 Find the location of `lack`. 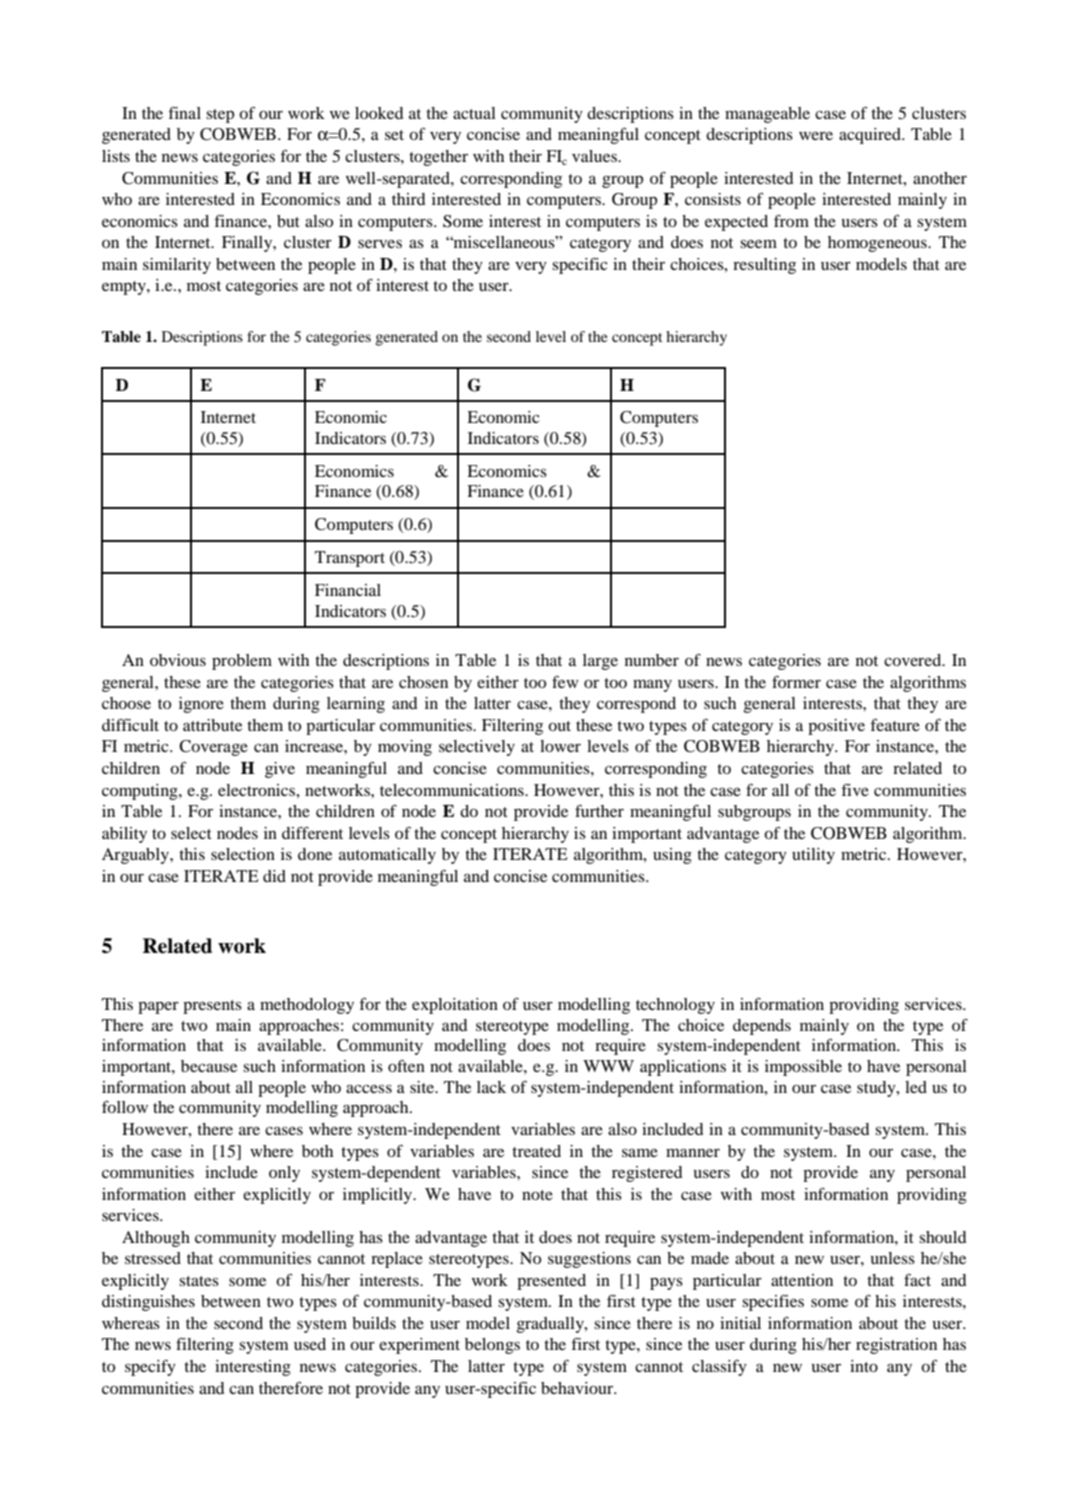

lack is located at coordinates (491, 1087).
